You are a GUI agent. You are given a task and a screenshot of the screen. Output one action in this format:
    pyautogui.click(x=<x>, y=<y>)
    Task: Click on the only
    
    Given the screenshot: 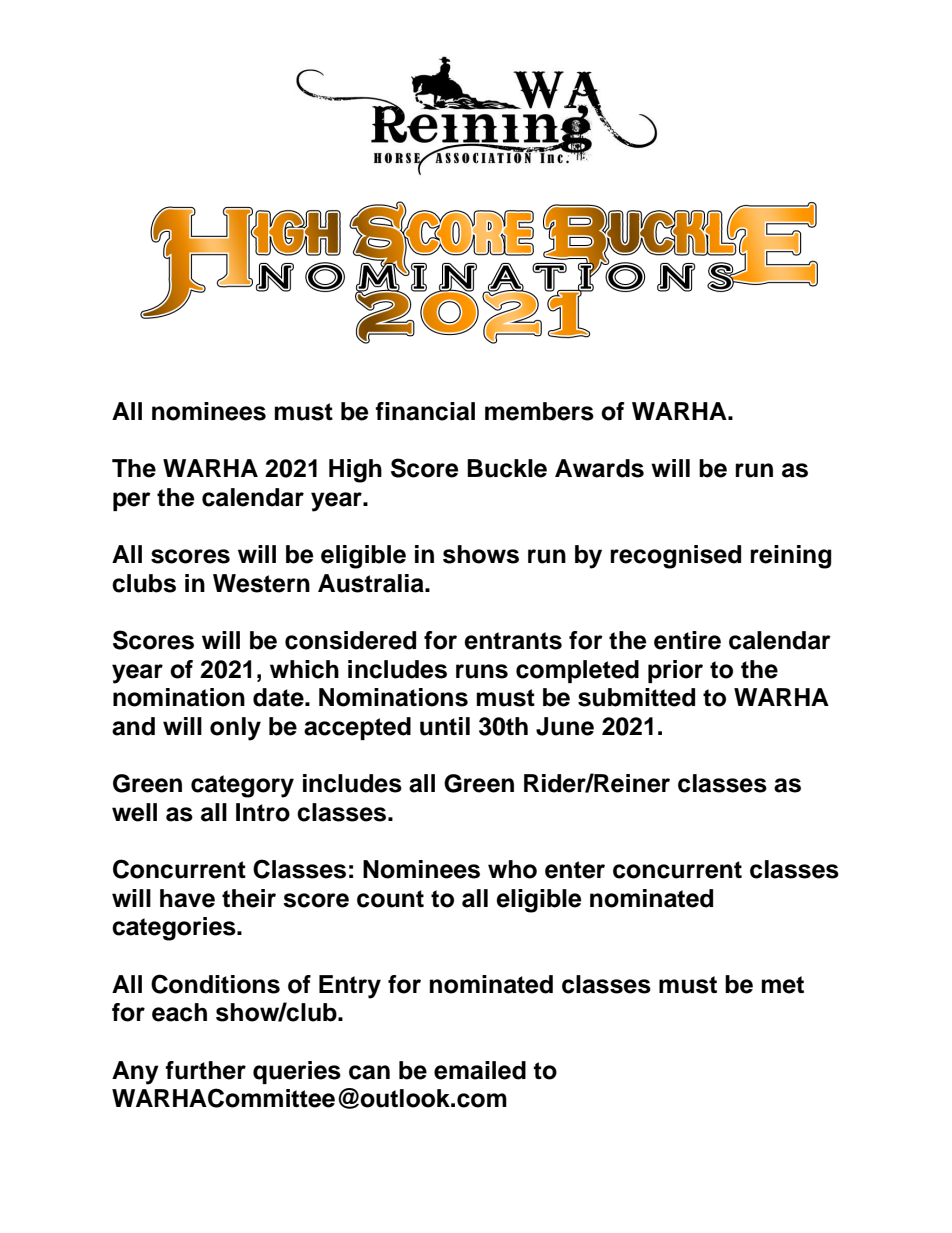 What is the action you would take?
    pyautogui.click(x=235, y=729)
